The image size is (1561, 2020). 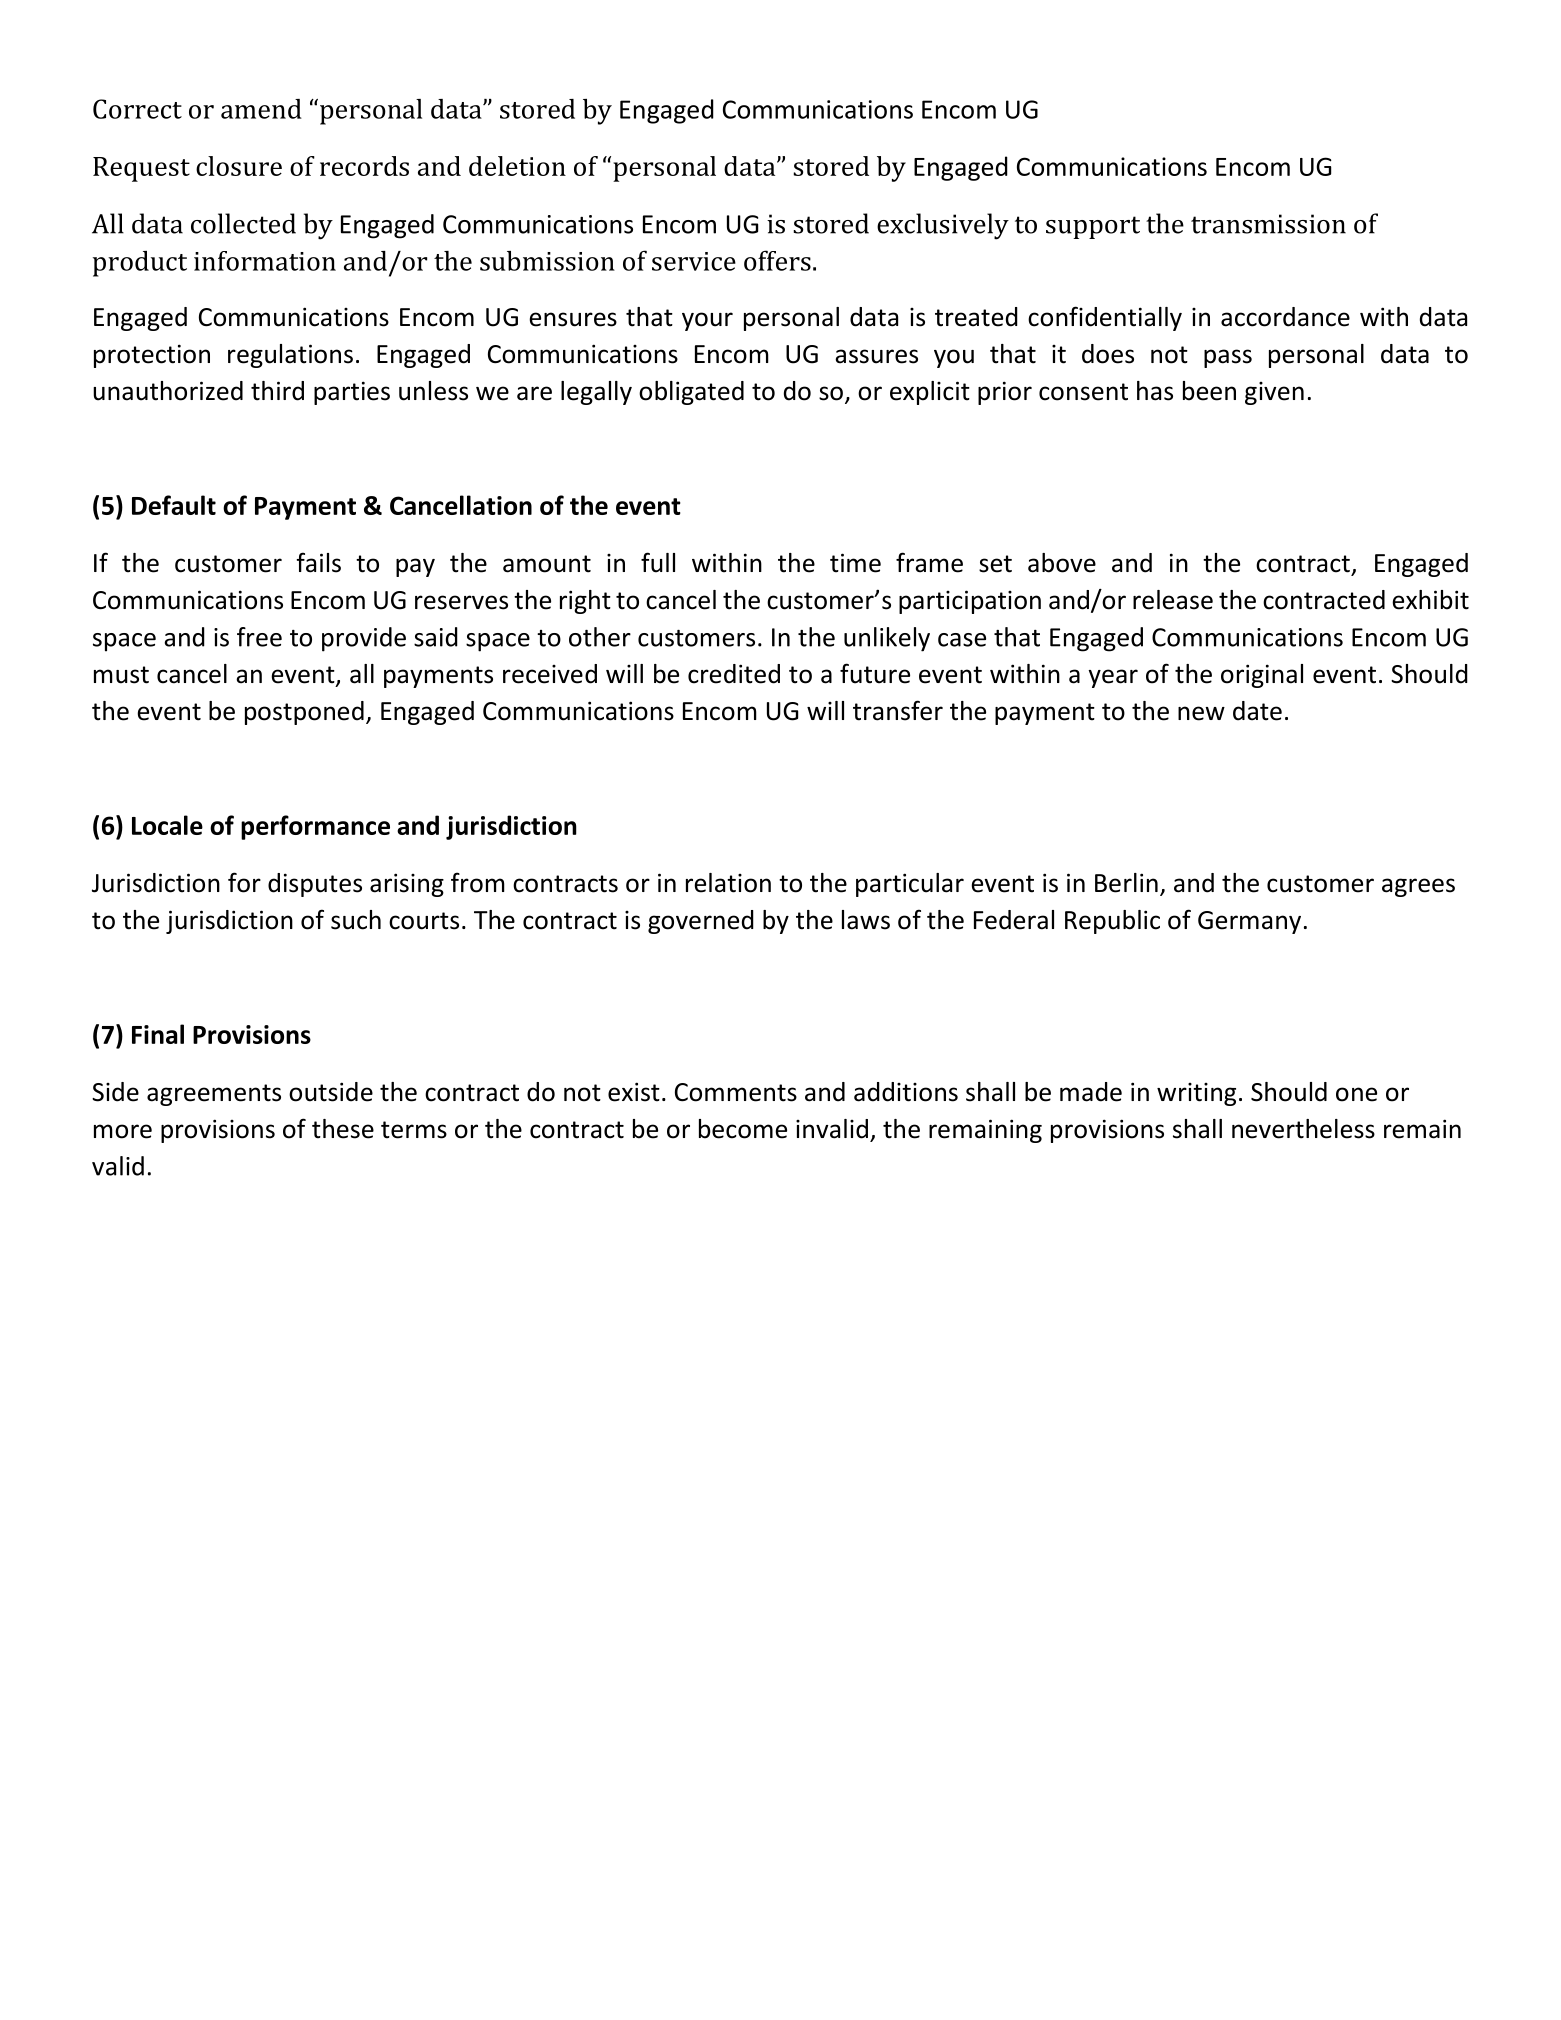 What do you see at coordinates (517, 166) in the page?
I see `deletion` at bounding box center [517, 166].
